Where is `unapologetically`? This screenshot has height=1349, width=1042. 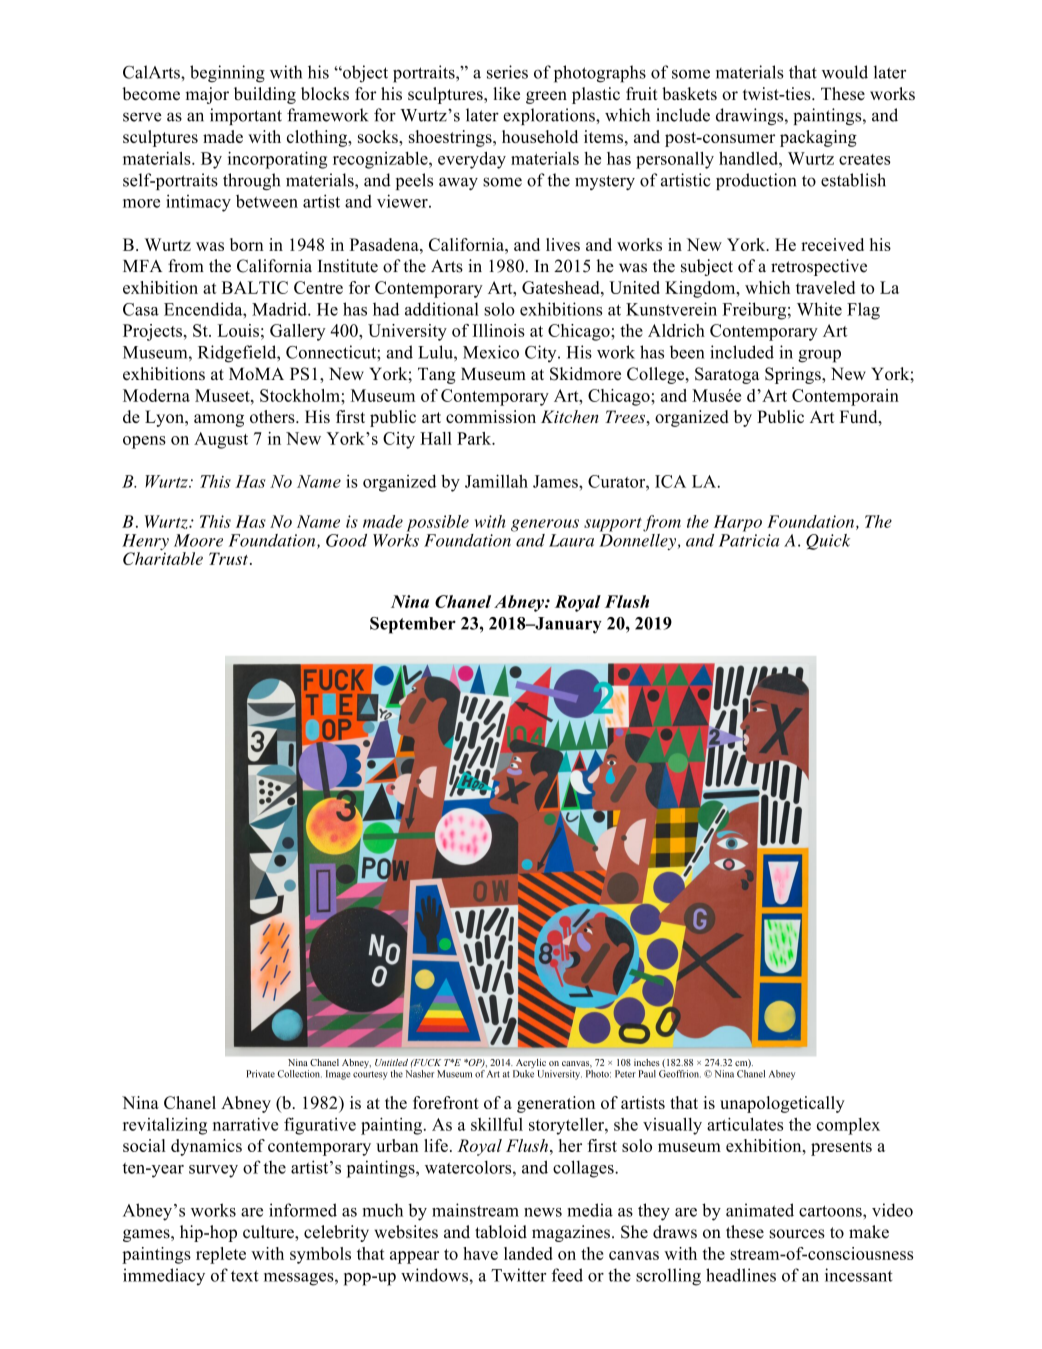 unapologetically is located at coordinates (782, 1104).
